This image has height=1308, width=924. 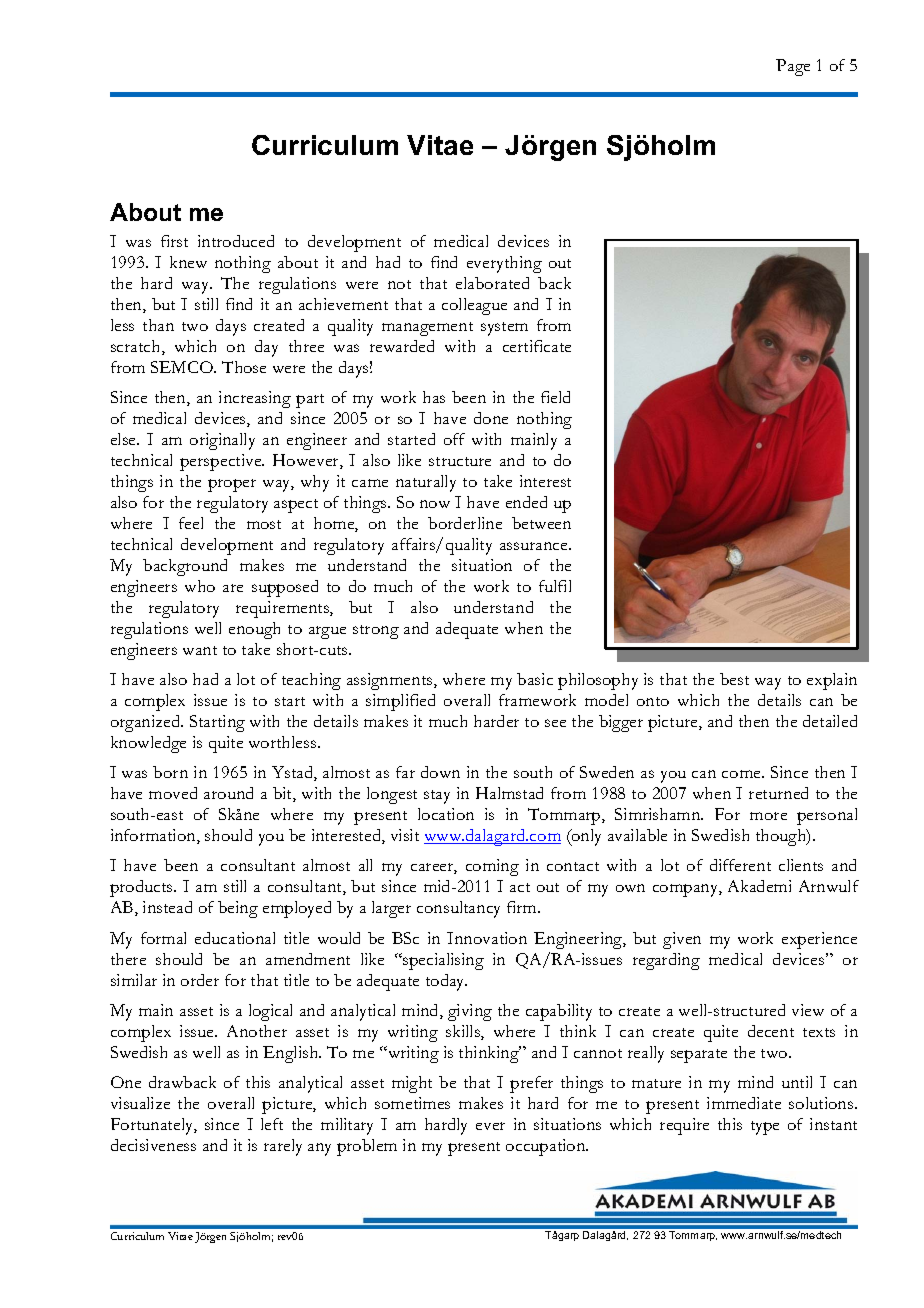 What do you see at coordinates (778, 793) in the image?
I see `returned` at bounding box center [778, 793].
